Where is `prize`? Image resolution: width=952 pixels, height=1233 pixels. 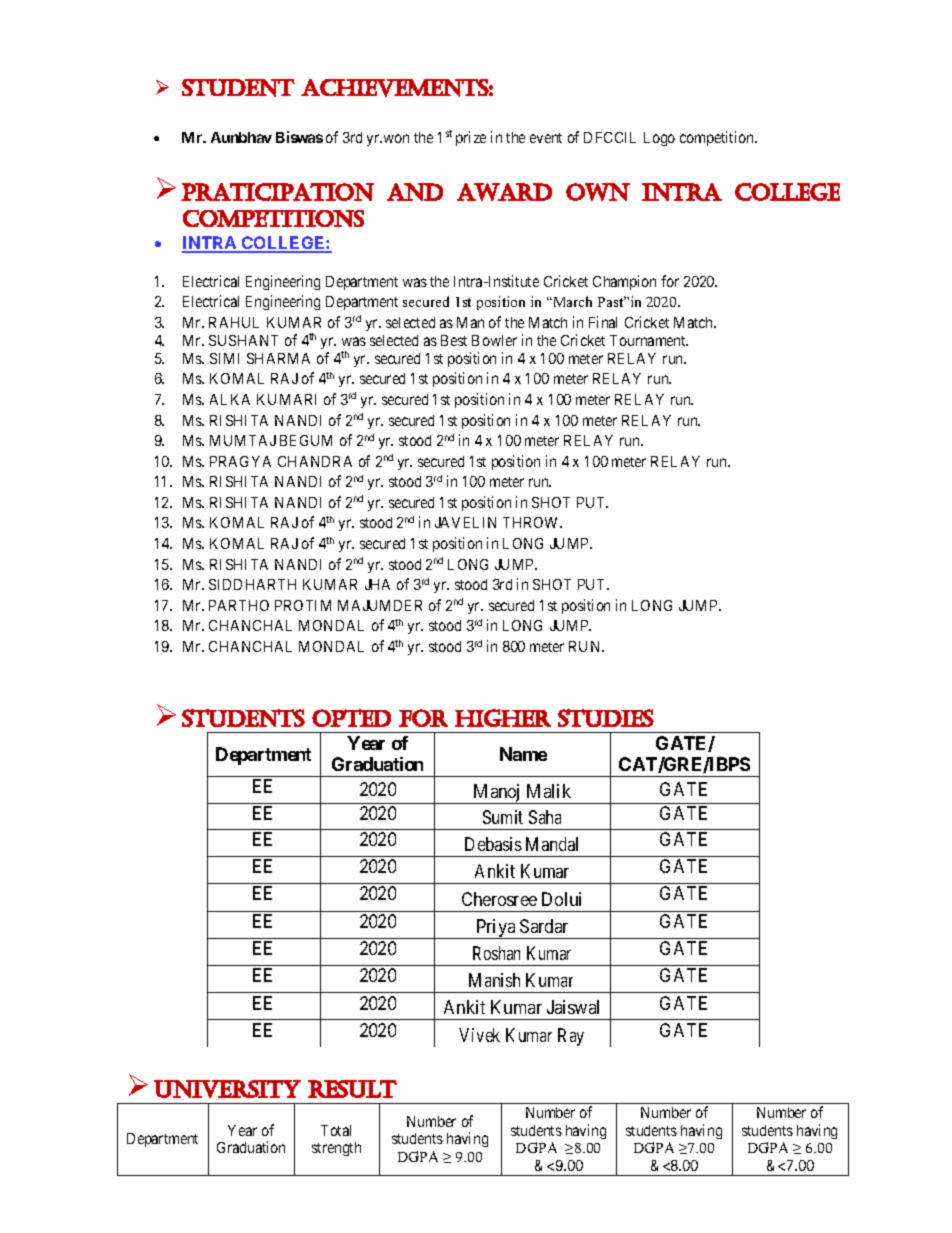 prize is located at coordinates (471, 138).
